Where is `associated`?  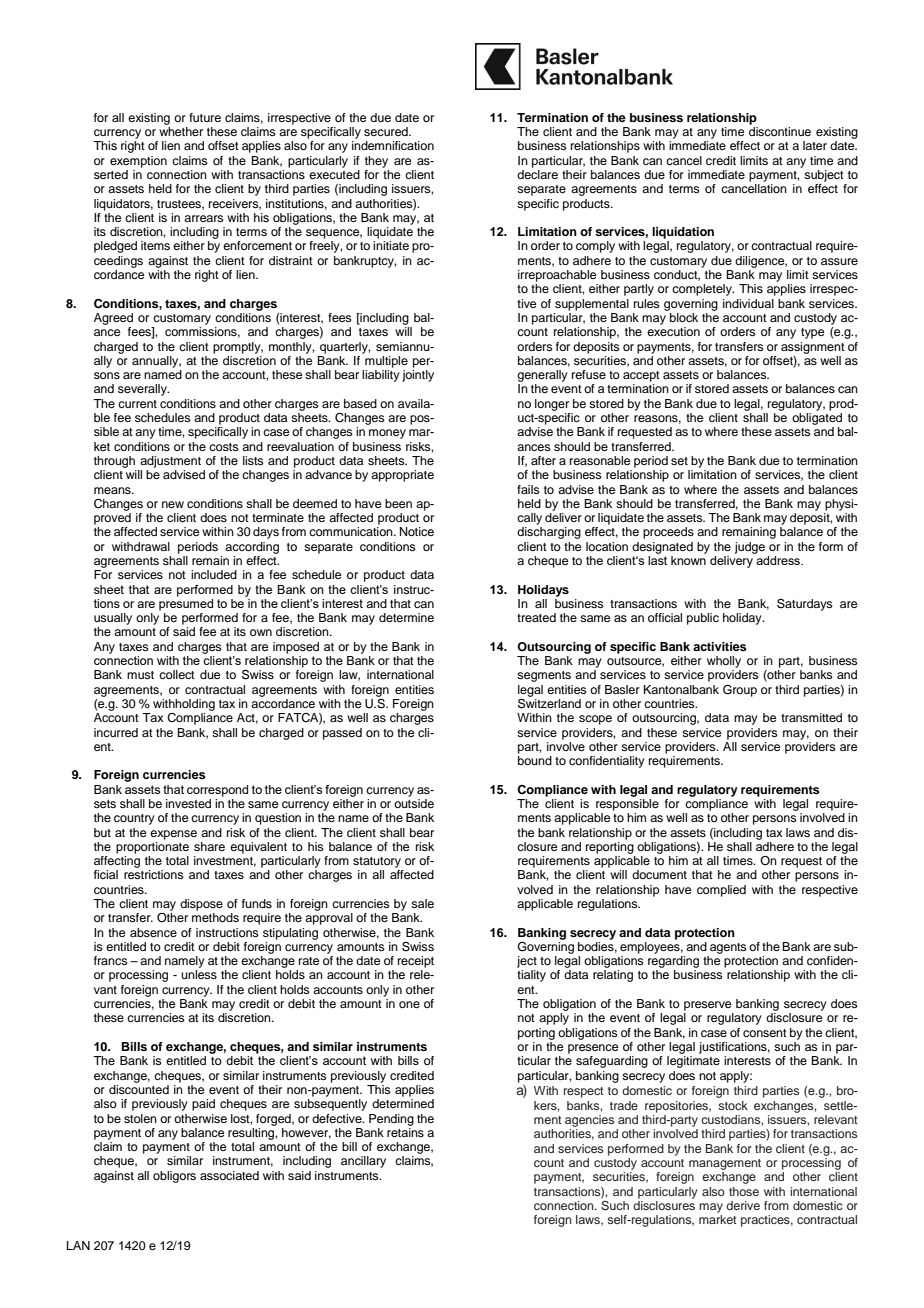
associated is located at coordinates (229, 1175).
